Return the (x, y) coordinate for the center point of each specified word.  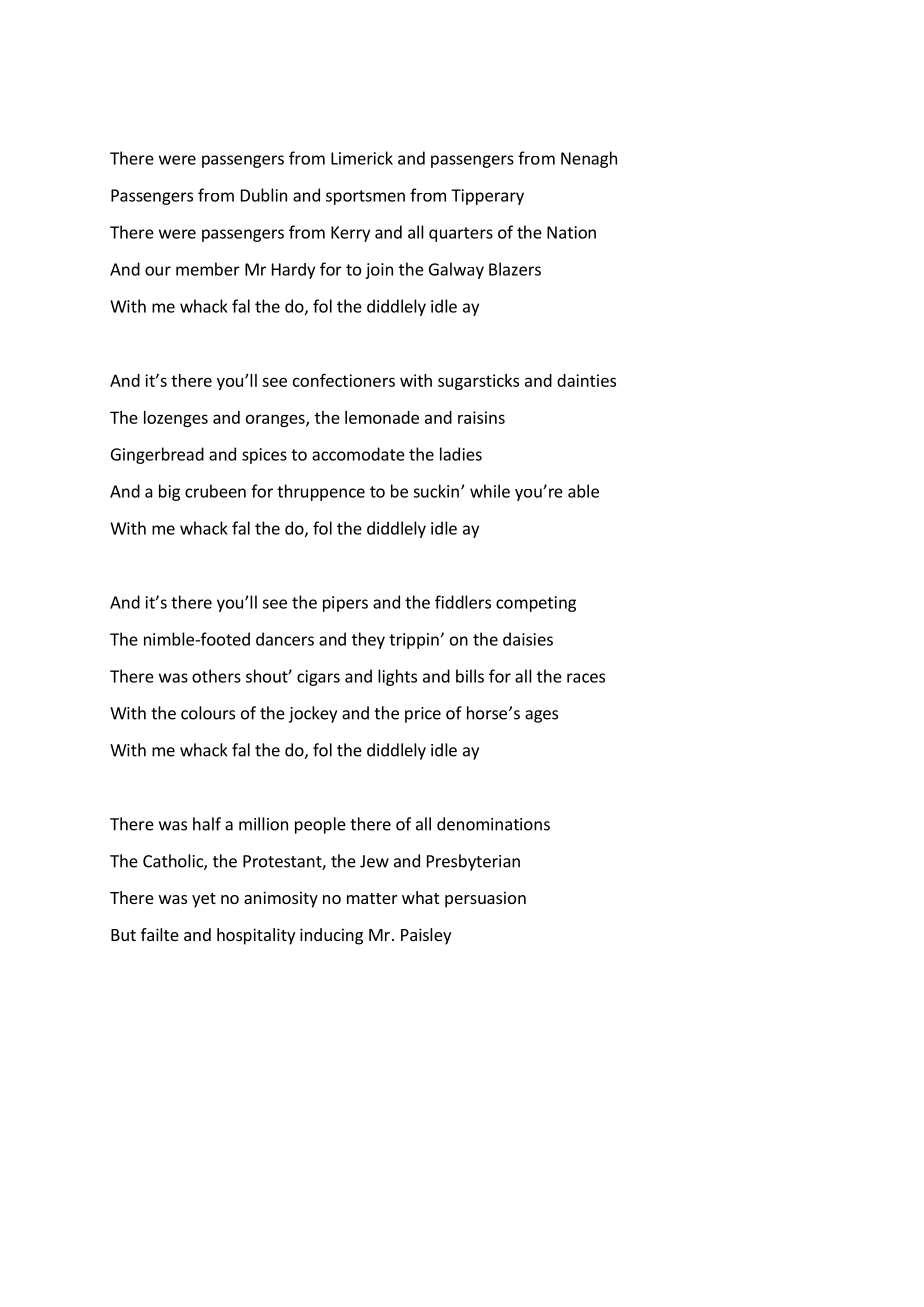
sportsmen (365, 197)
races (586, 678)
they (368, 640)
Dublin (264, 195)
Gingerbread (157, 455)
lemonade (382, 417)
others (216, 676)
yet (204, 900)
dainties (586, 380)
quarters (461, 234)
